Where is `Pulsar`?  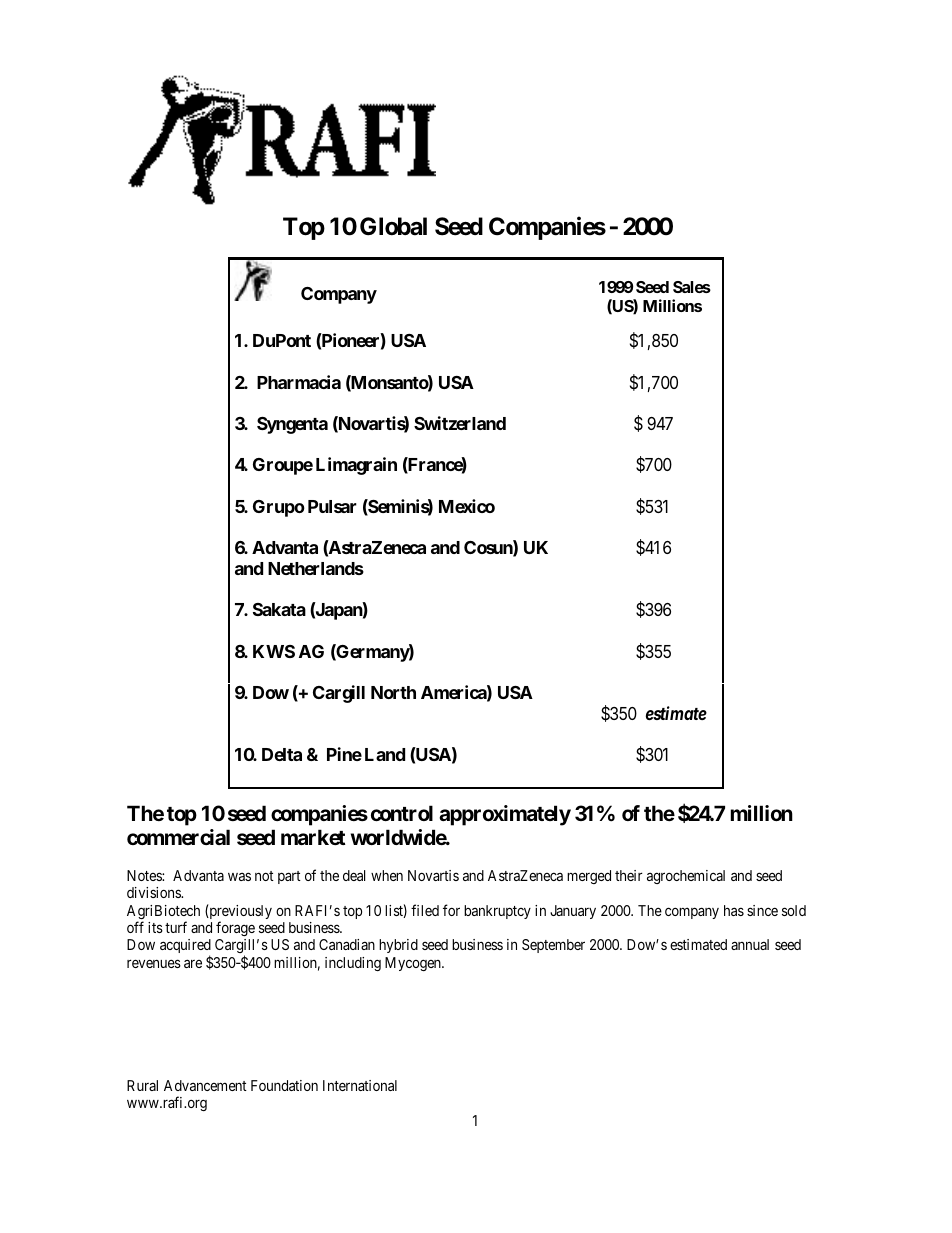 Pulsar is located at coordinates (332, 506).
